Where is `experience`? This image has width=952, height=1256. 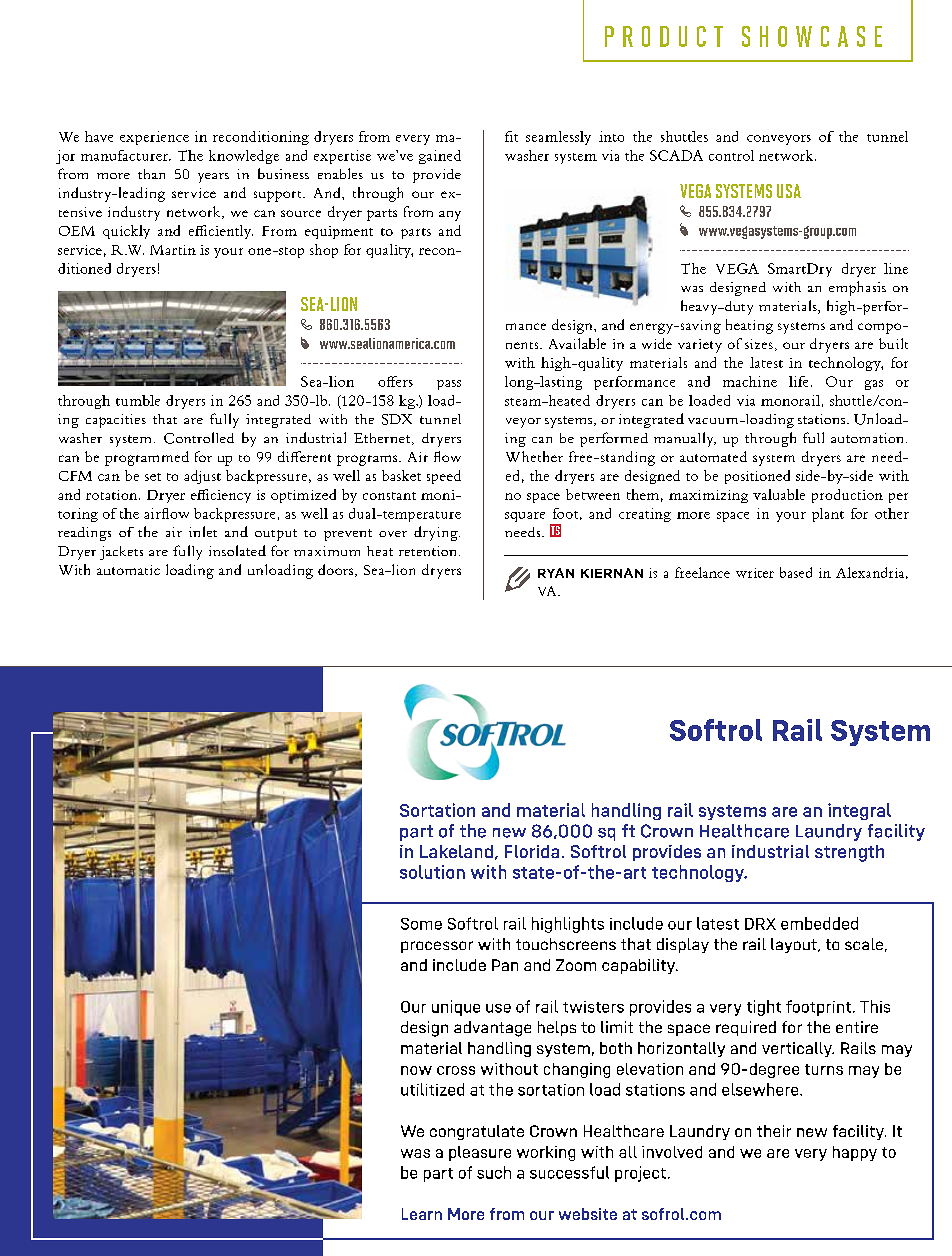
experience is located at coordinates (154, 138).
